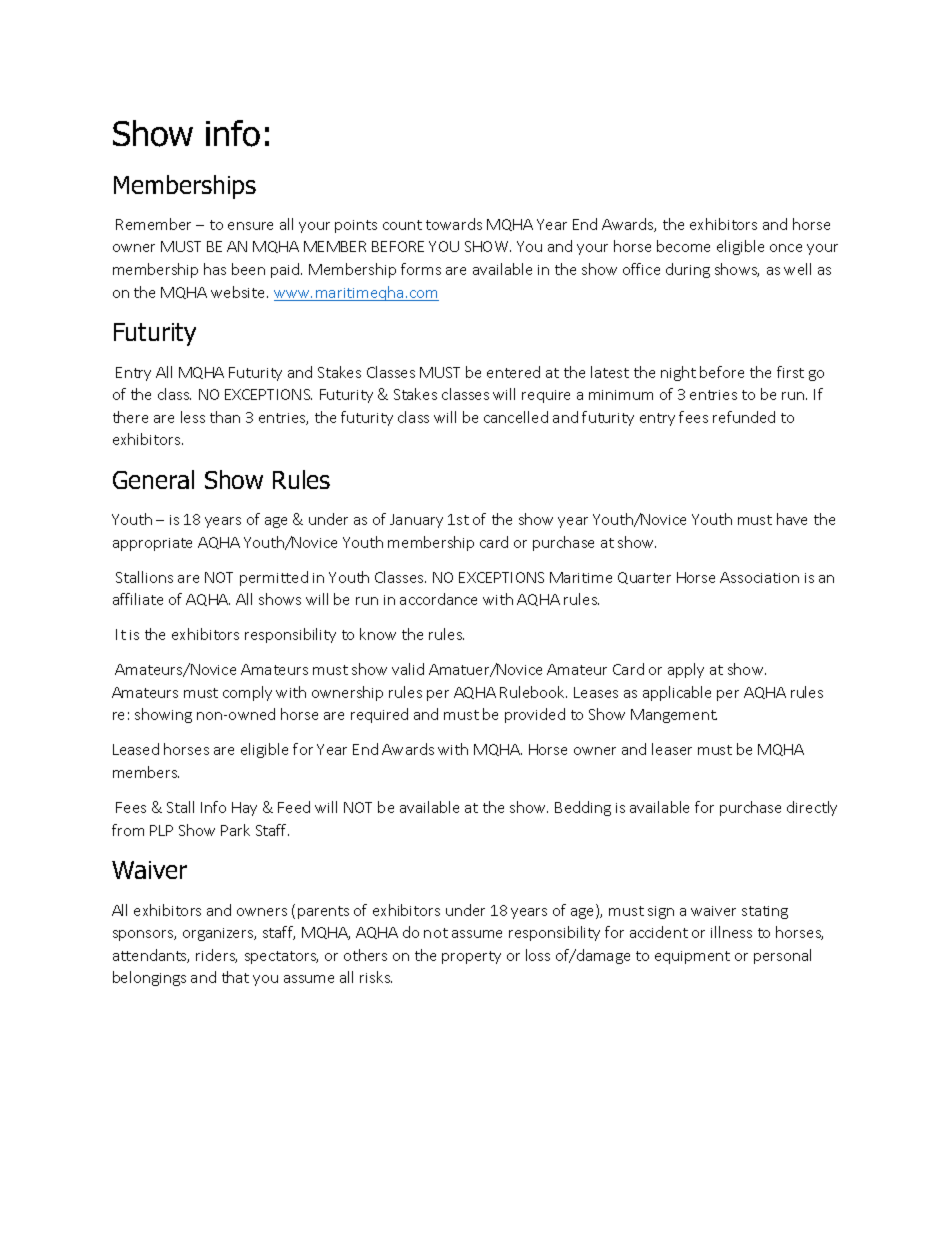 This screenshot has height=1233, width=952. What do you see at coordinates (250, 226) in the screenshot?
I see `ensure` at bounding box center [250, 226].
